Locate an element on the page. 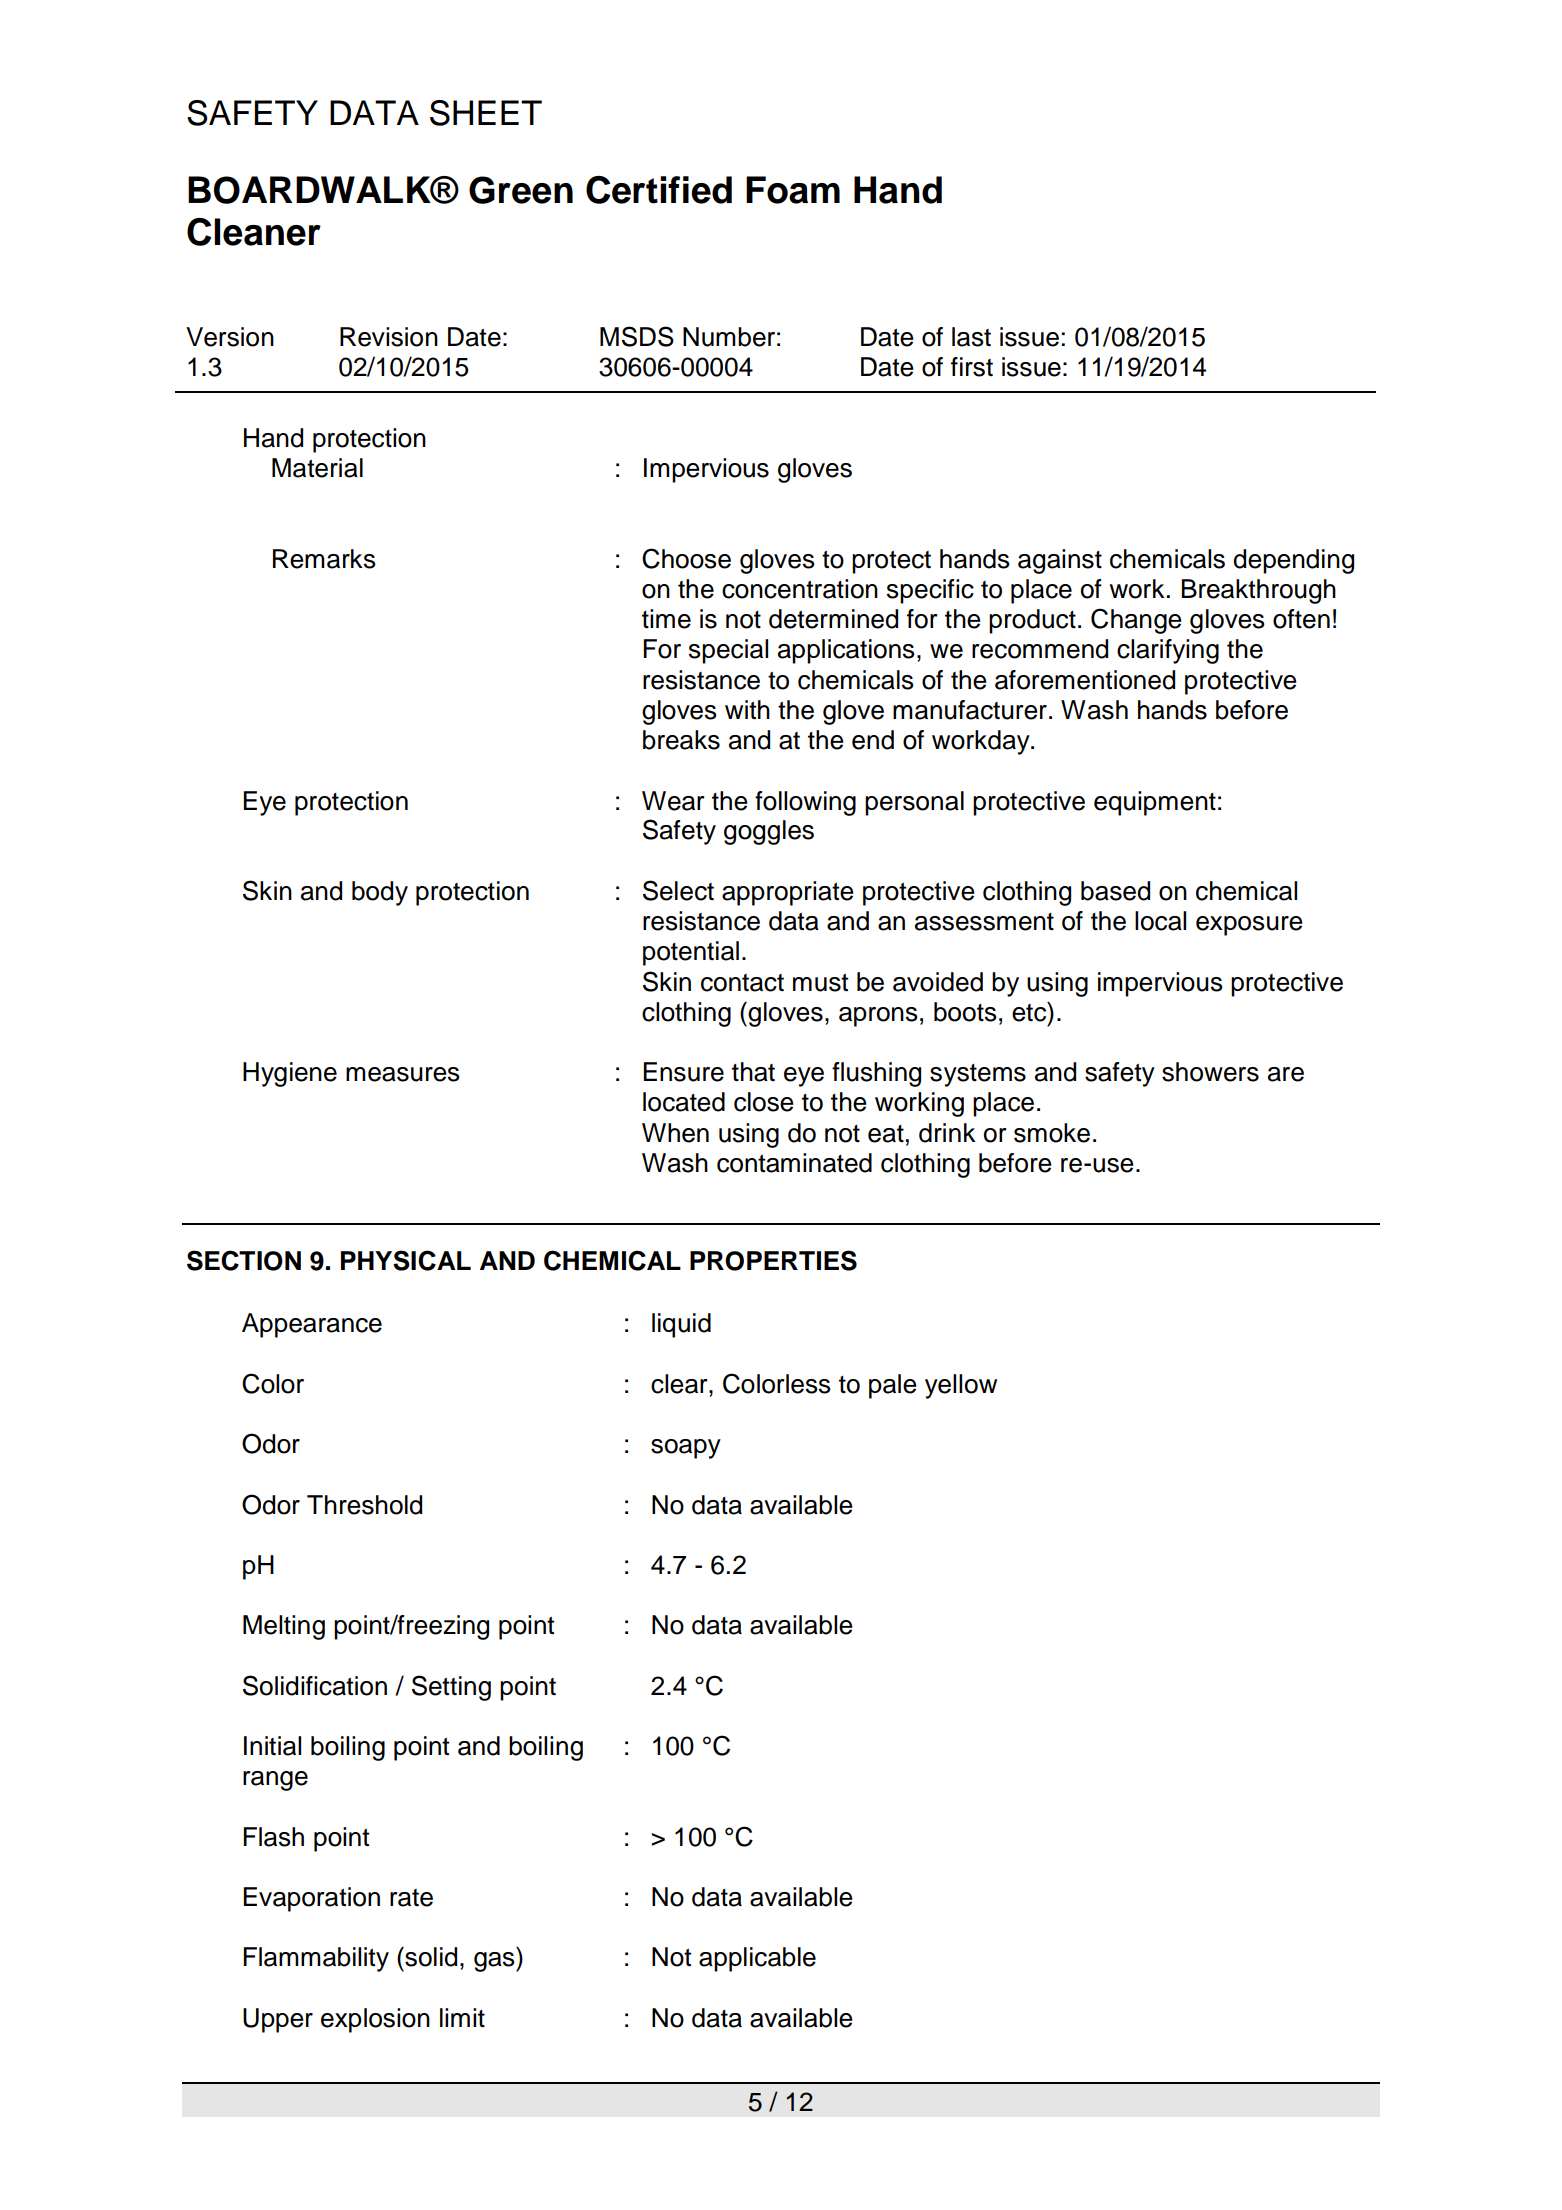 Image resolution: width=1562 pixels, height=2210 pixels. last is located at coordinates (971, 337).
